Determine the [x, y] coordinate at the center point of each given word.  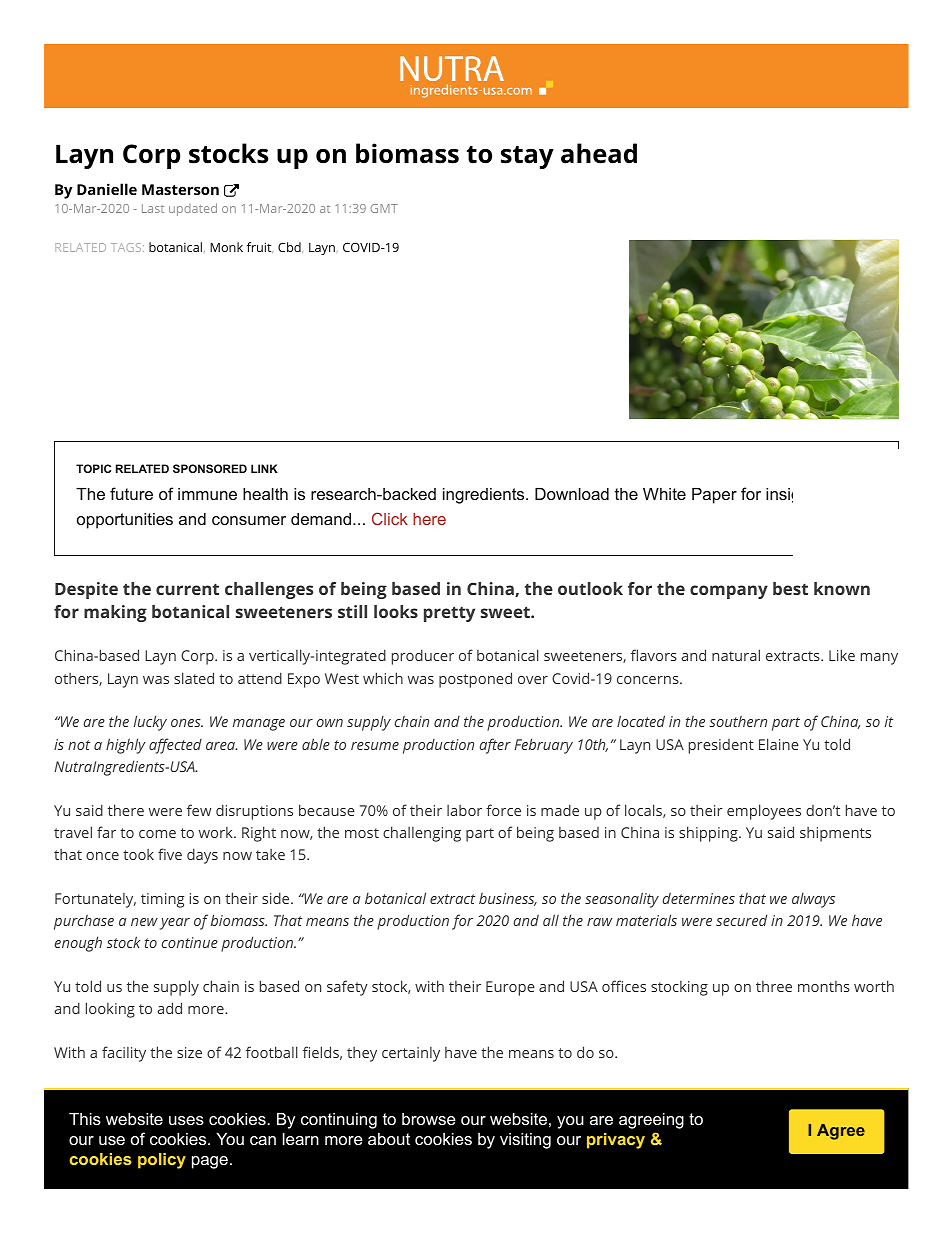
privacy [616, 1141]
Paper [714, 496]
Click [390, 518]
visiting [525, 1141]
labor [464, 810]
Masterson [180, 189]
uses [186, 1120]
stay [527, 157]
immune [207, 494]
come [157, 834]
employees [764, 812]
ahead [599, 153]
